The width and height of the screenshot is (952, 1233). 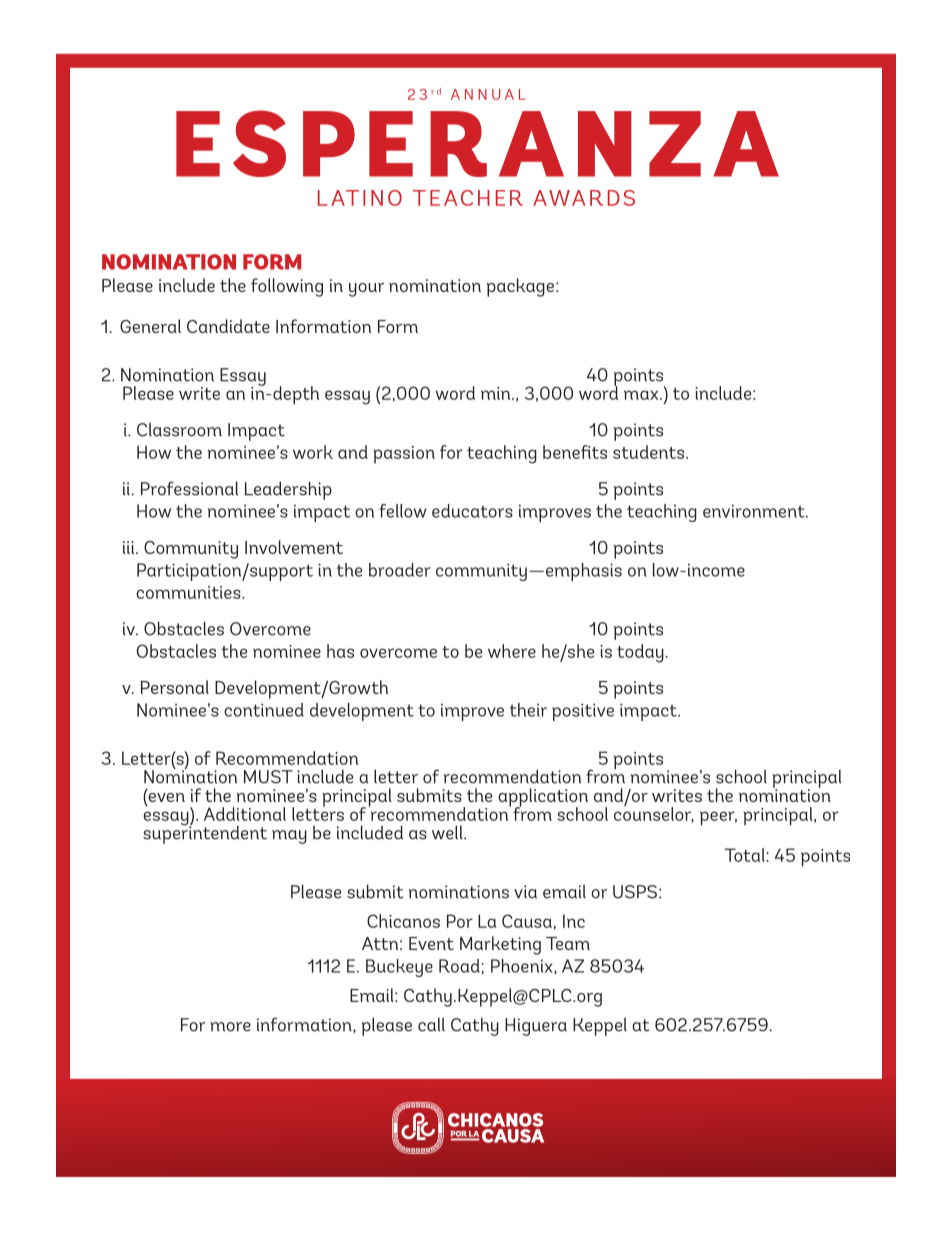 What do you see at coordinates (205, 833) in the screenshot?
I see `superintendent` at bounding box center [205, 833].
